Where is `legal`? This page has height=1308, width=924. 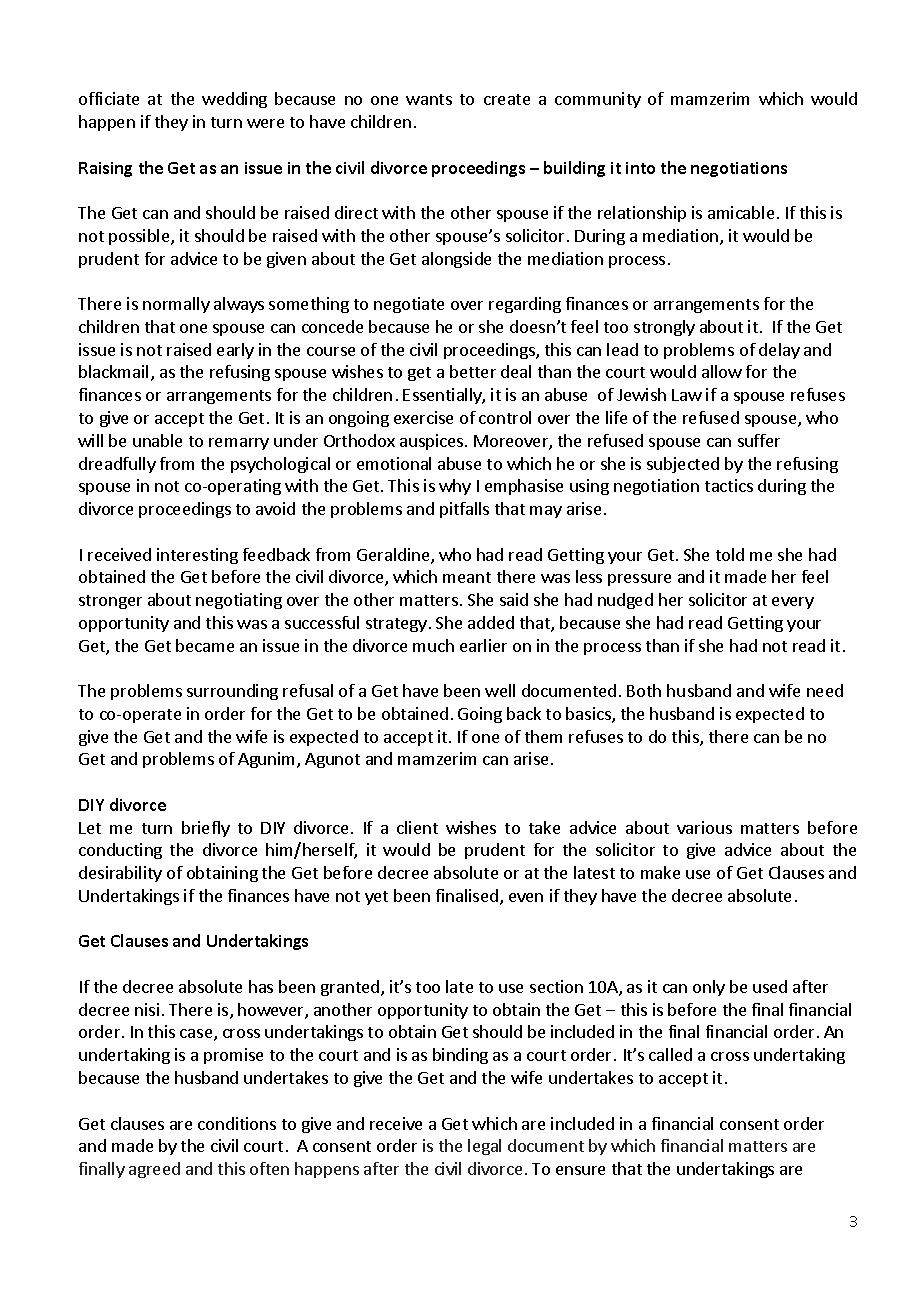 legal is located at coordinates (484, 1147).
